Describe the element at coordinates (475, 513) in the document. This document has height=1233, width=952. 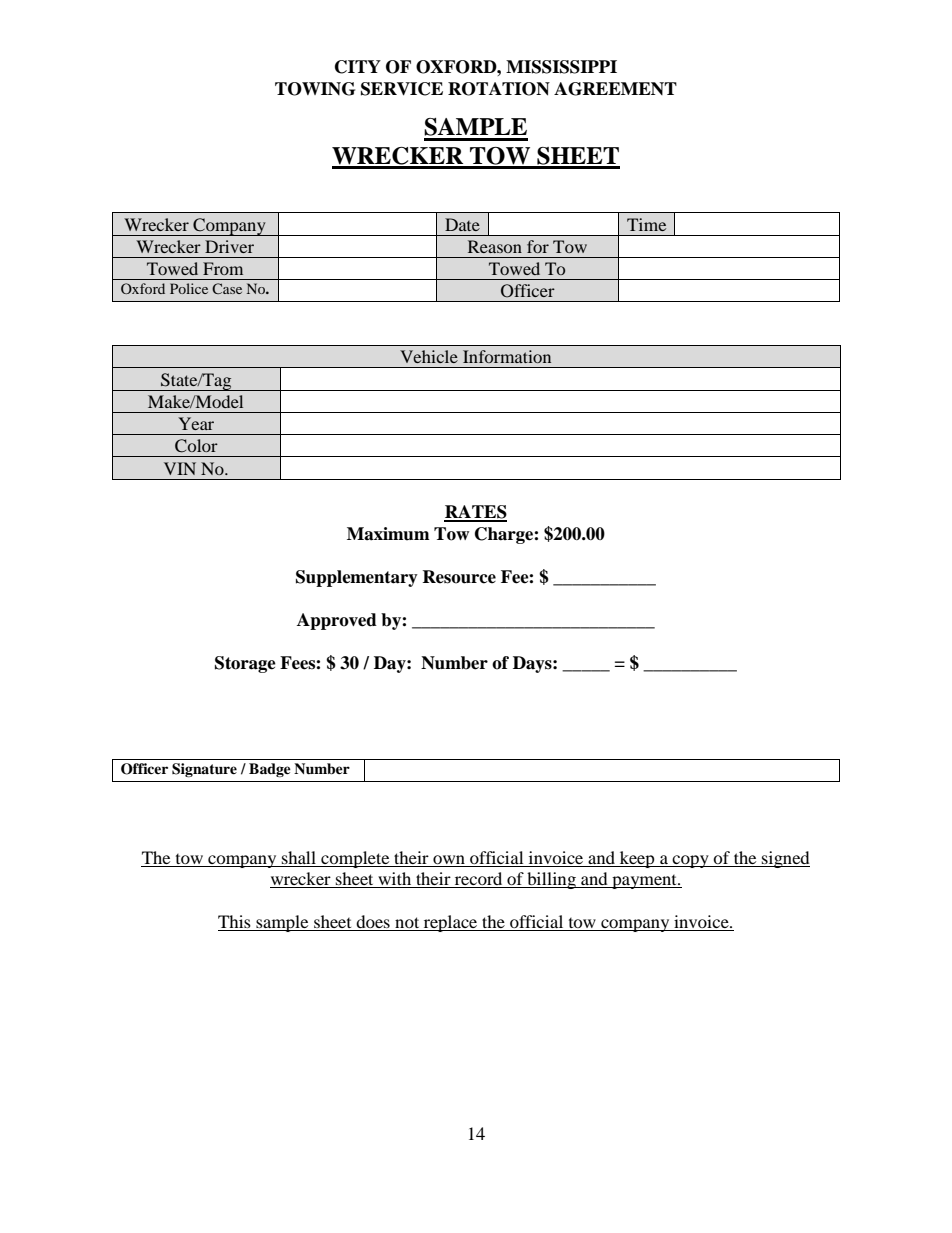
I see `RATES` at that location.
